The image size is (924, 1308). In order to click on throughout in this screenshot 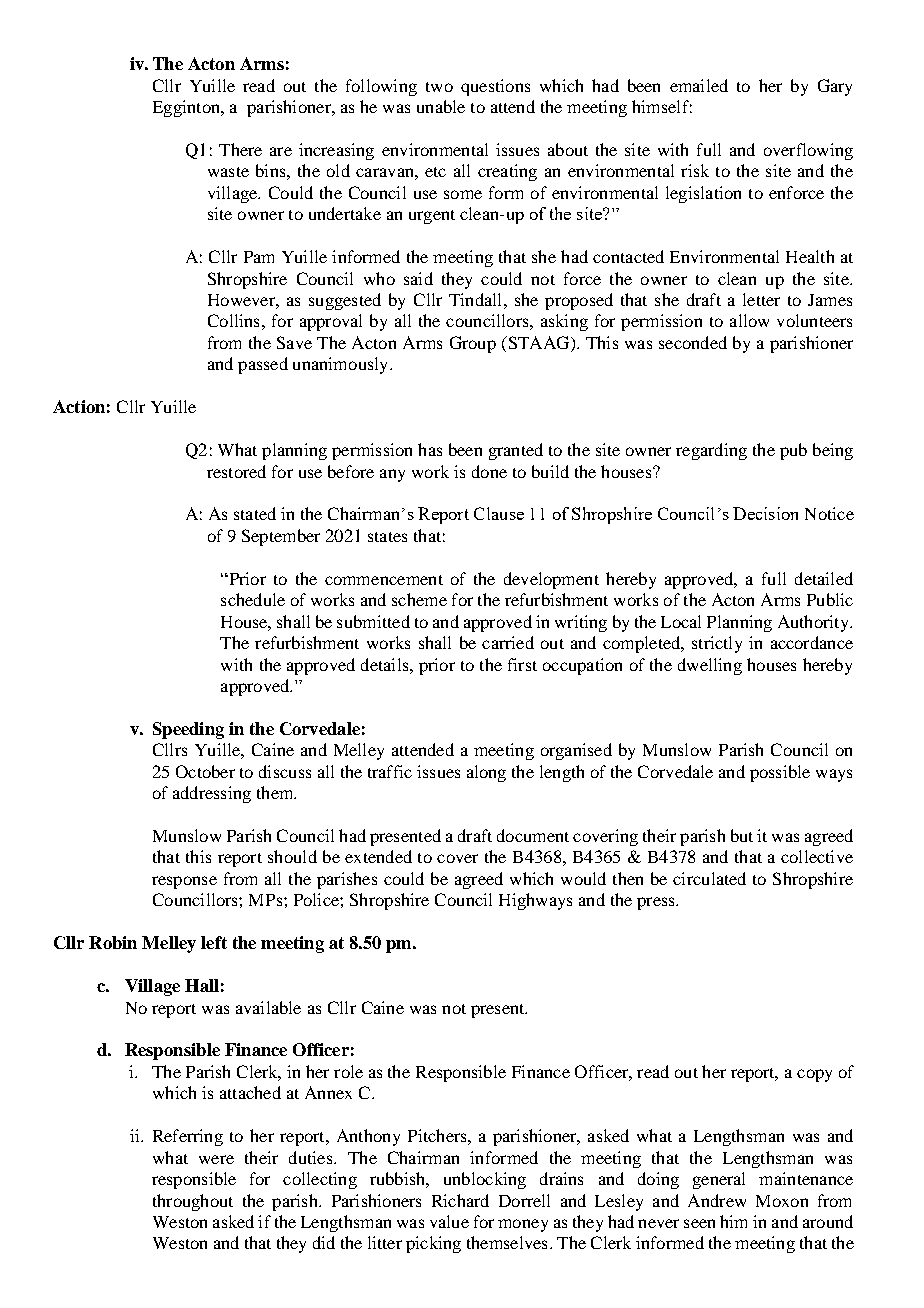, I will do `click(193, 1202)`.
